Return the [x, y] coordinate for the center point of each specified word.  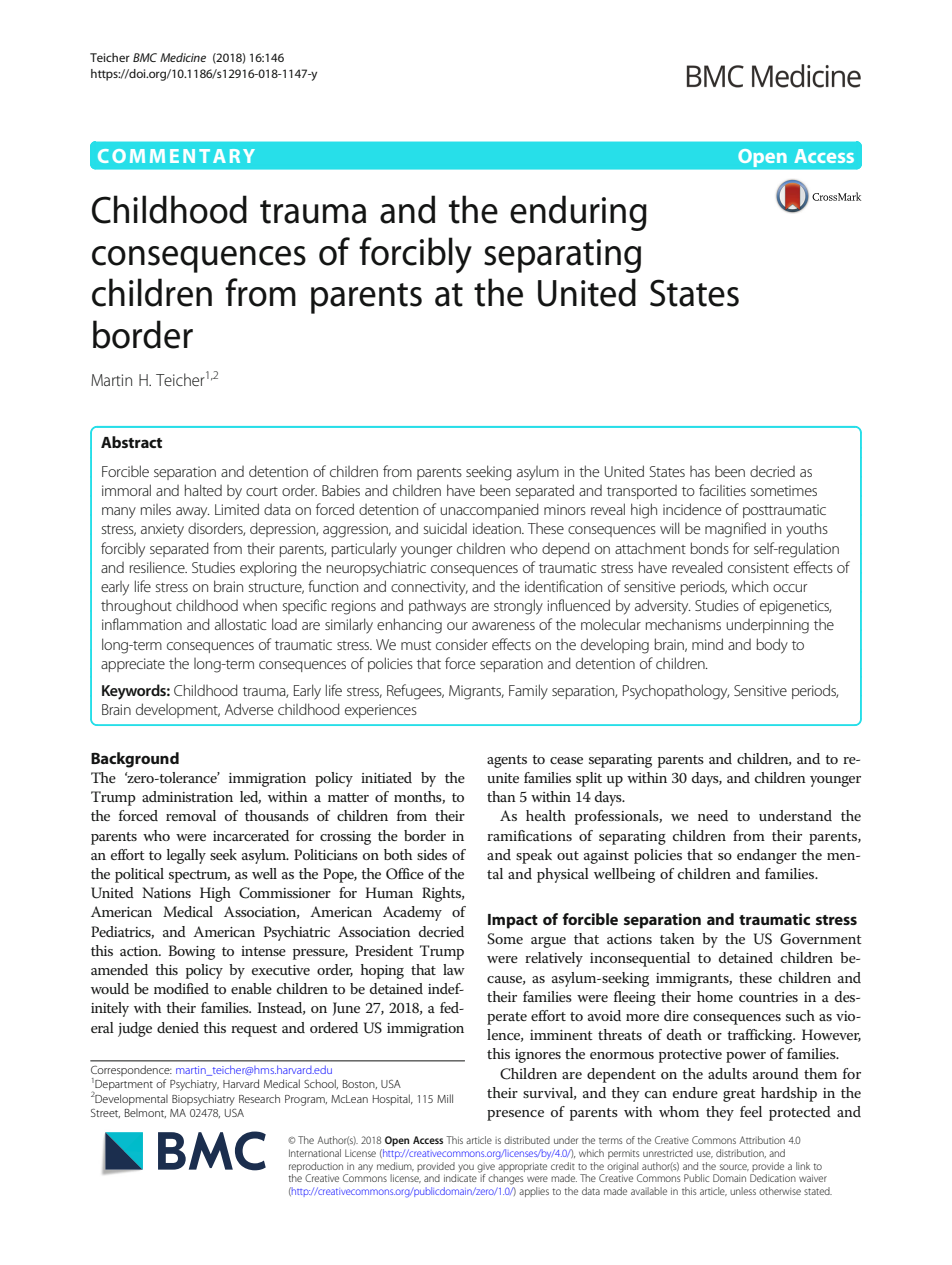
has [700, 471]
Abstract [131, 442]
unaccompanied [489, 510]
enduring [578, 213]
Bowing [192, 952]
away [193, 513]
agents [507, 761]
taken [677, 938]
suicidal [445, 528]
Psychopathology [676, 692]
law [454, 969]
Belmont [145, 1113]
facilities [722, 490]
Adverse [249, 709]
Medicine [183, 57]
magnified [735, 530]
